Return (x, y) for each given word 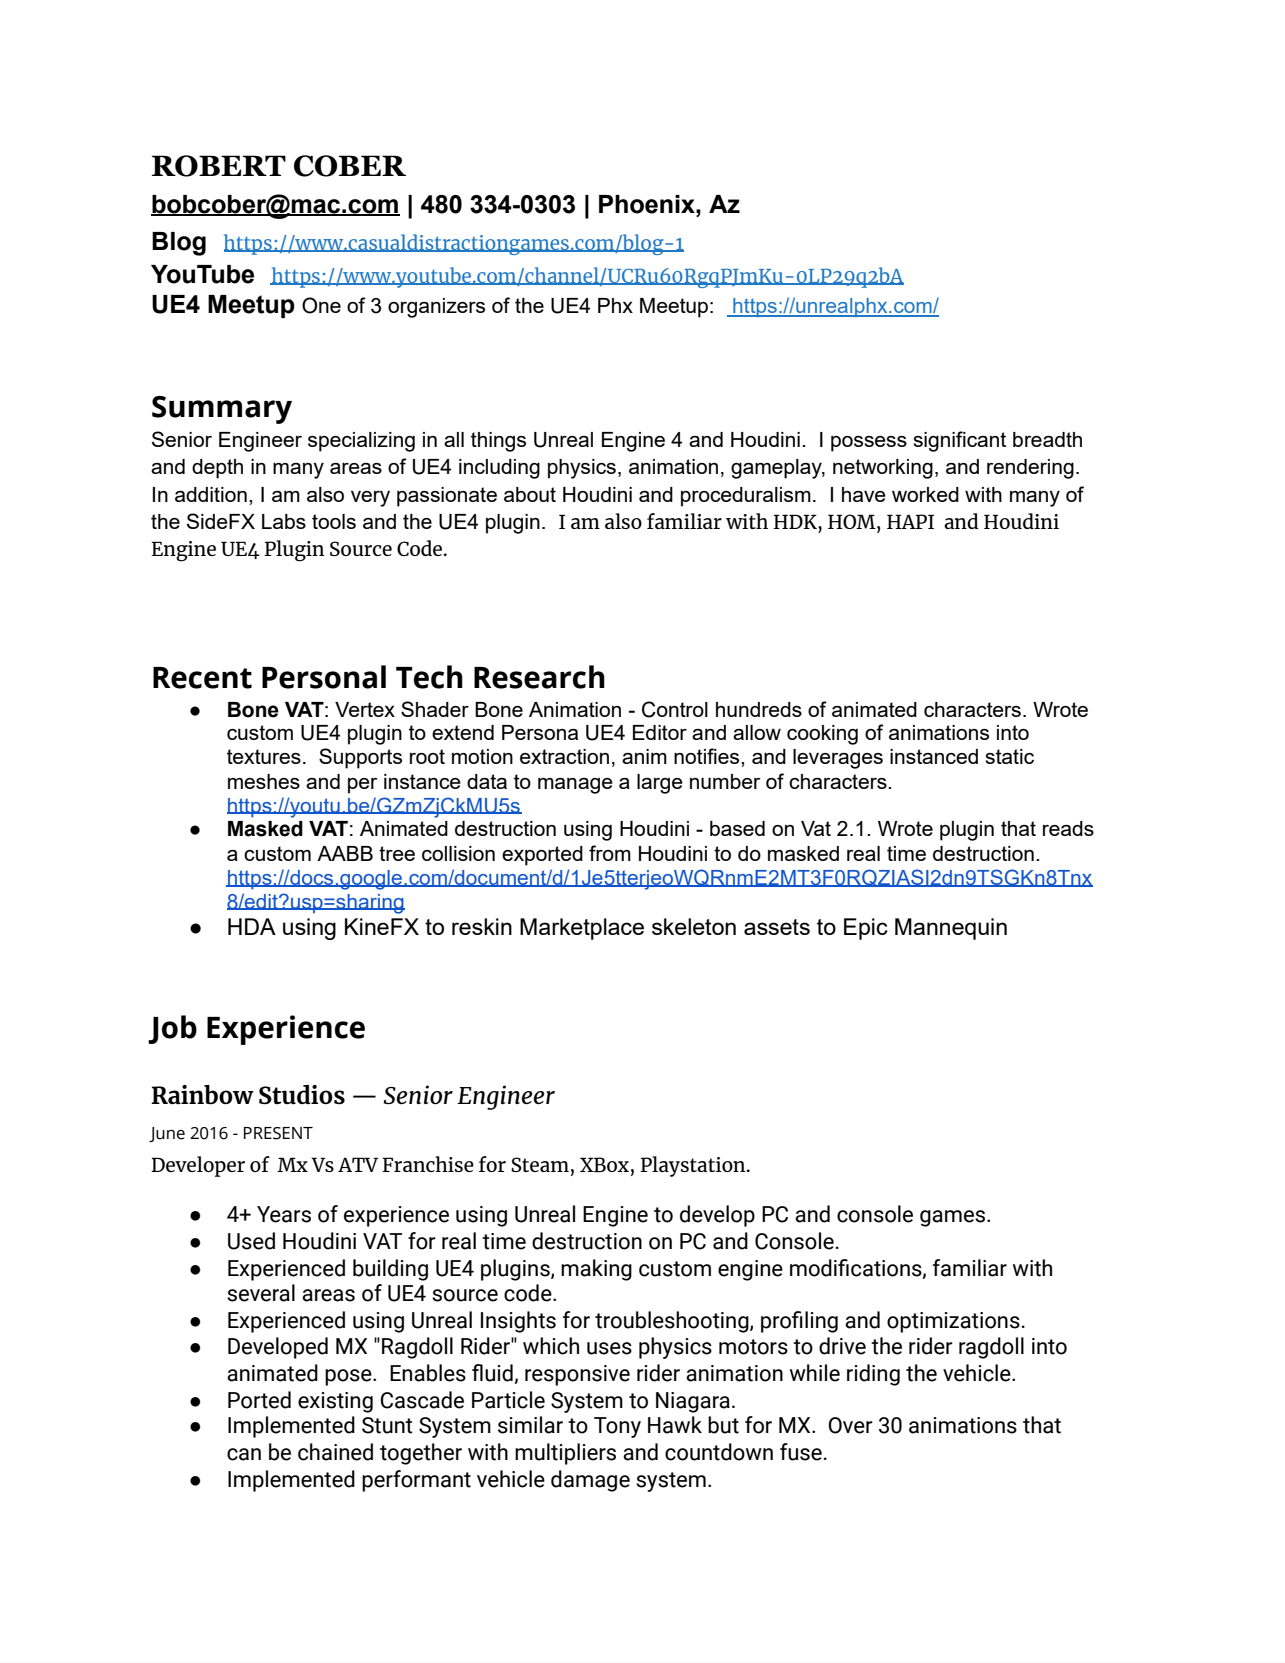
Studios (302, 1095)
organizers (436, 308)
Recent (202, 678)
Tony (617, 1427)
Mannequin (951, 929)
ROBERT (219, 166)
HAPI (910, 521)
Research (539, 677)
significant (959, 441)
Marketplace (582, 929)
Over (851, 1425)
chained (335, 1452)
